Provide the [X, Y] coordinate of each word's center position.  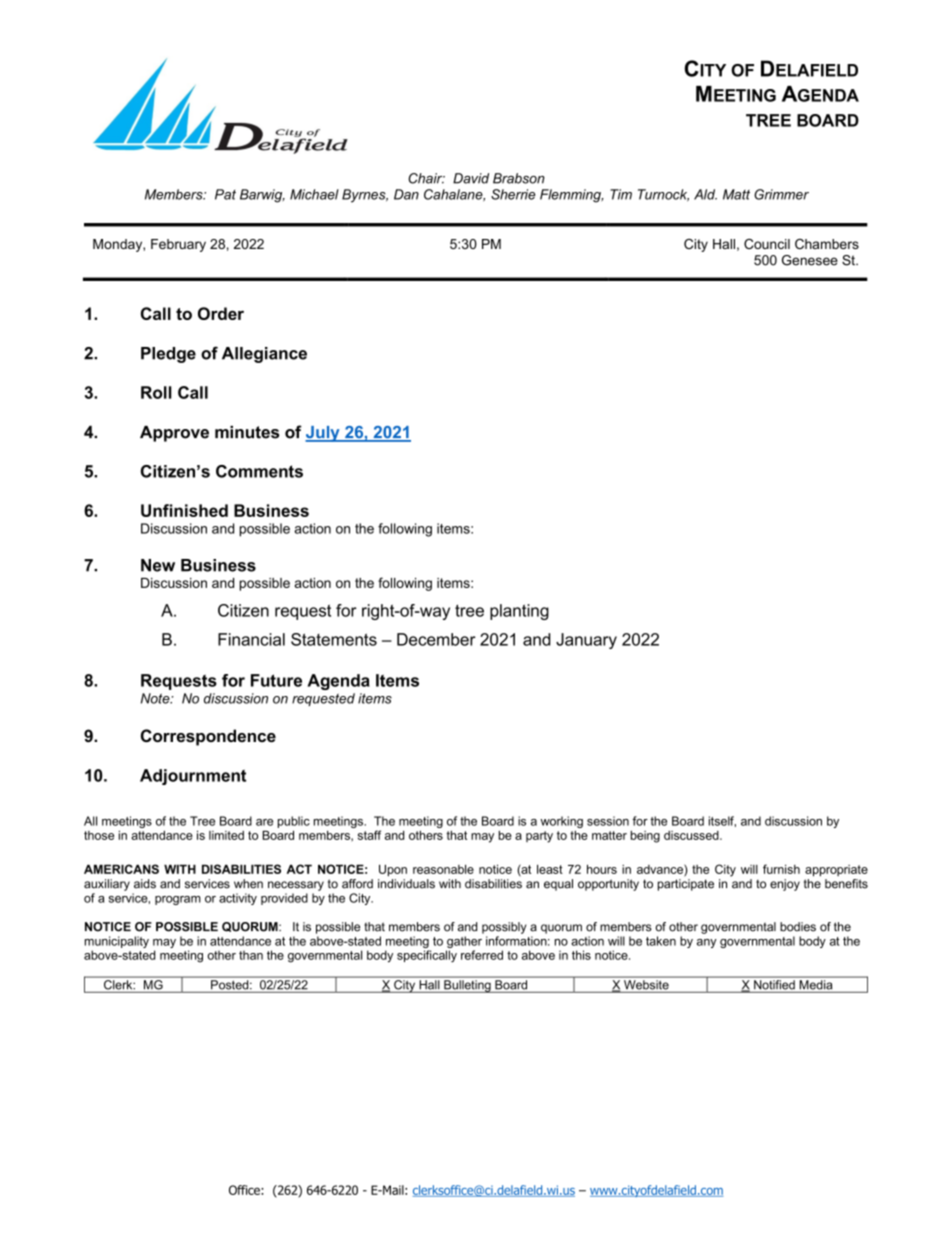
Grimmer [781, 194]
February [178, 245]
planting [519, 612]
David [471, 178]
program [178, 900]
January [586, 641]
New [158, 565]
